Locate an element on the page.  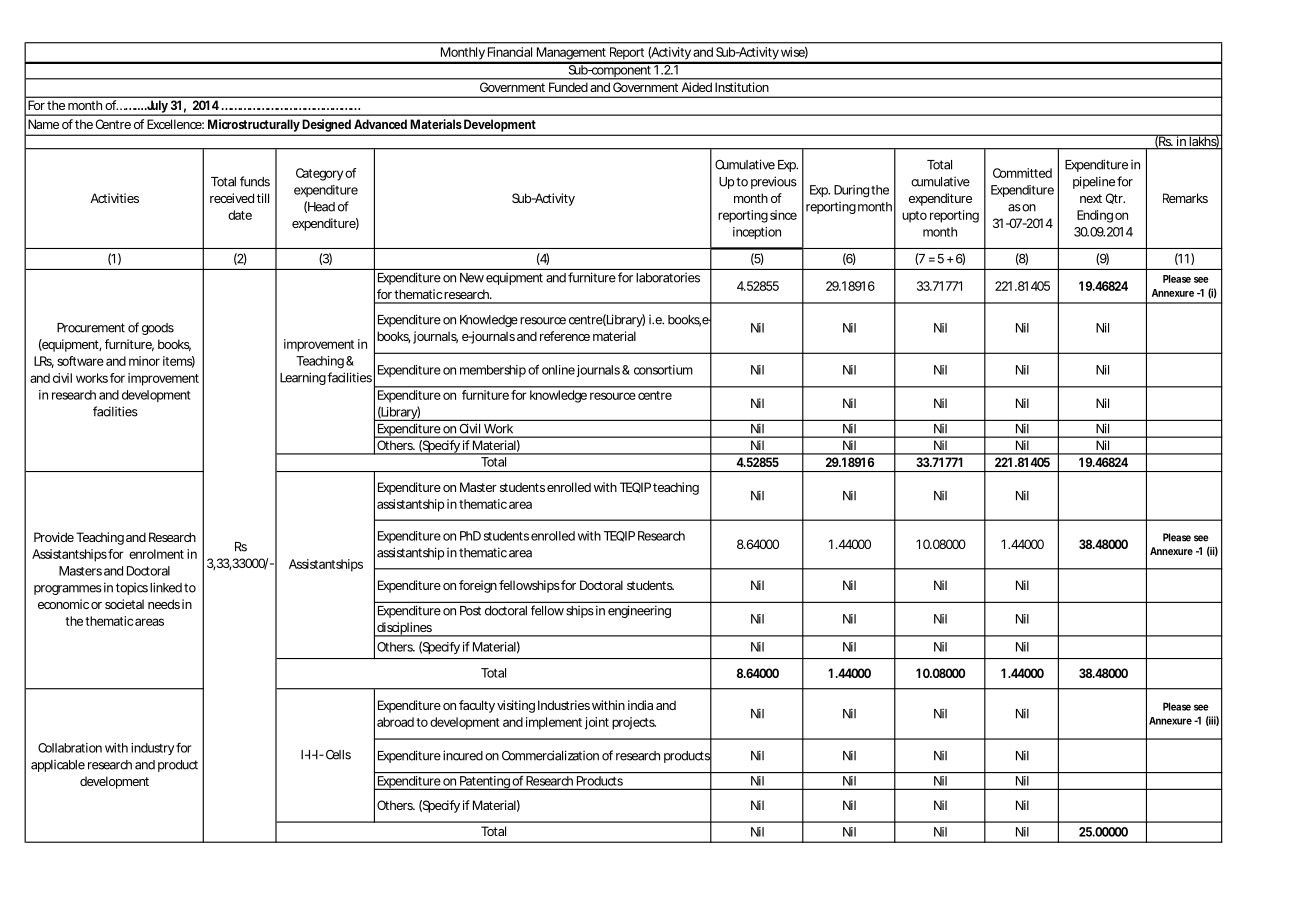
industry is located at coordinates (152, 749).
